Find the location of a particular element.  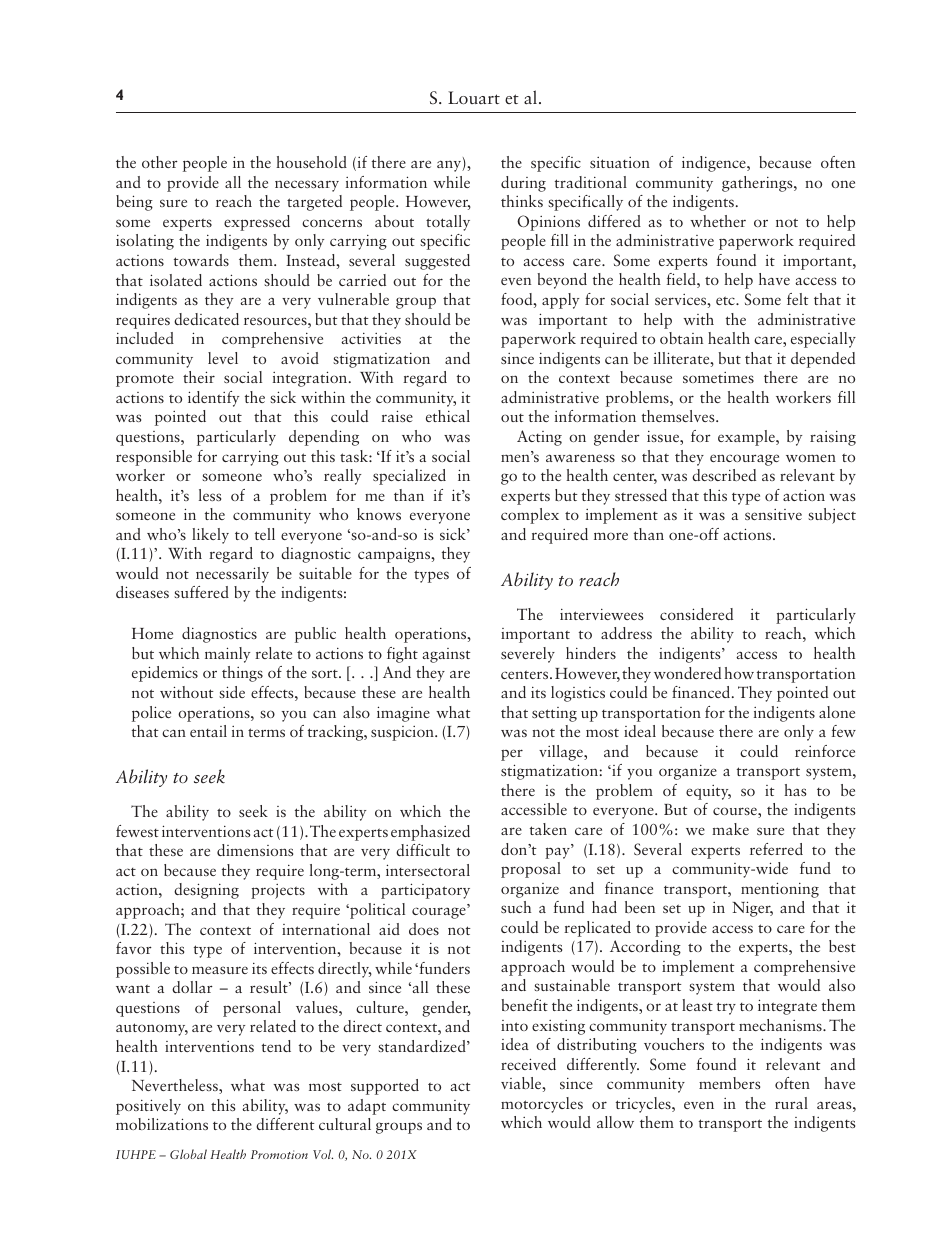

expressed is located at coordinates (257, 223).
